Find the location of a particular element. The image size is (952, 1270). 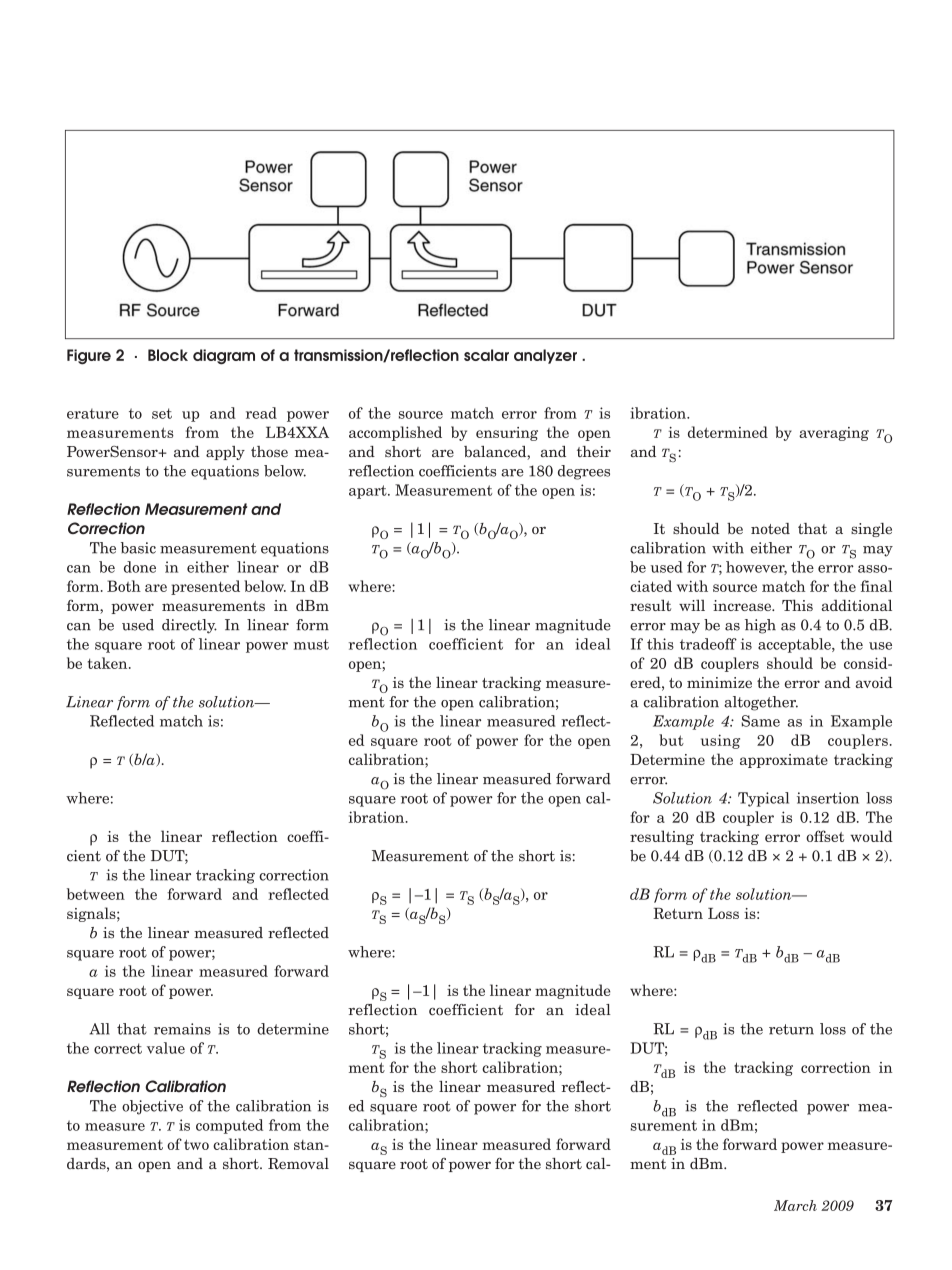

must is located at coordinates (311, 644).
